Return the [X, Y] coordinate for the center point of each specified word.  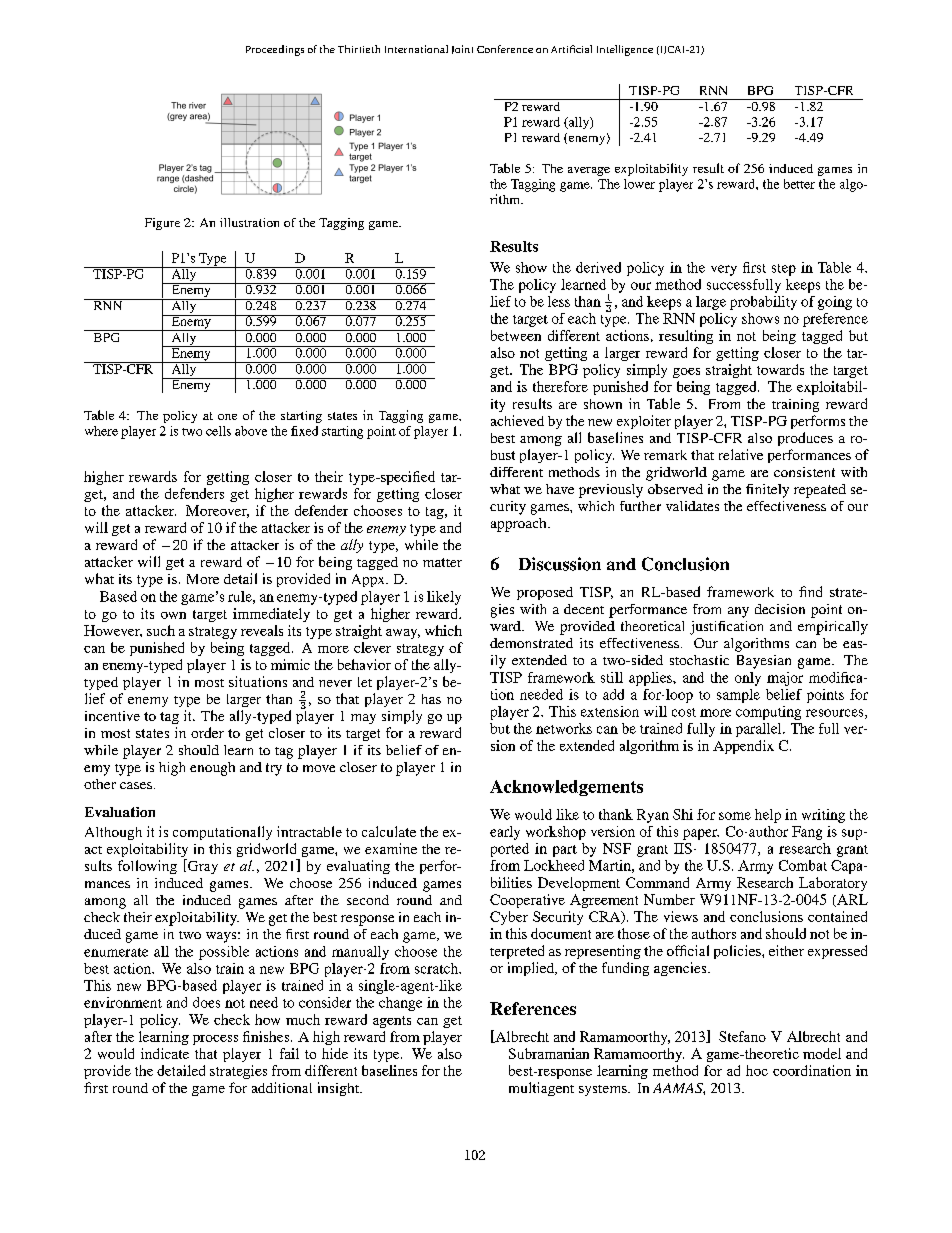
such [161, 630]
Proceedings [275, 50]
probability [763, 303]
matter [442, 562]
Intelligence [625, 50]
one [227, 417]
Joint [462, 49]
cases [136, 785]
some [735, 816]
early [505, 833]
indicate [165, 1053]
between [516, 335]
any [738, 612]
